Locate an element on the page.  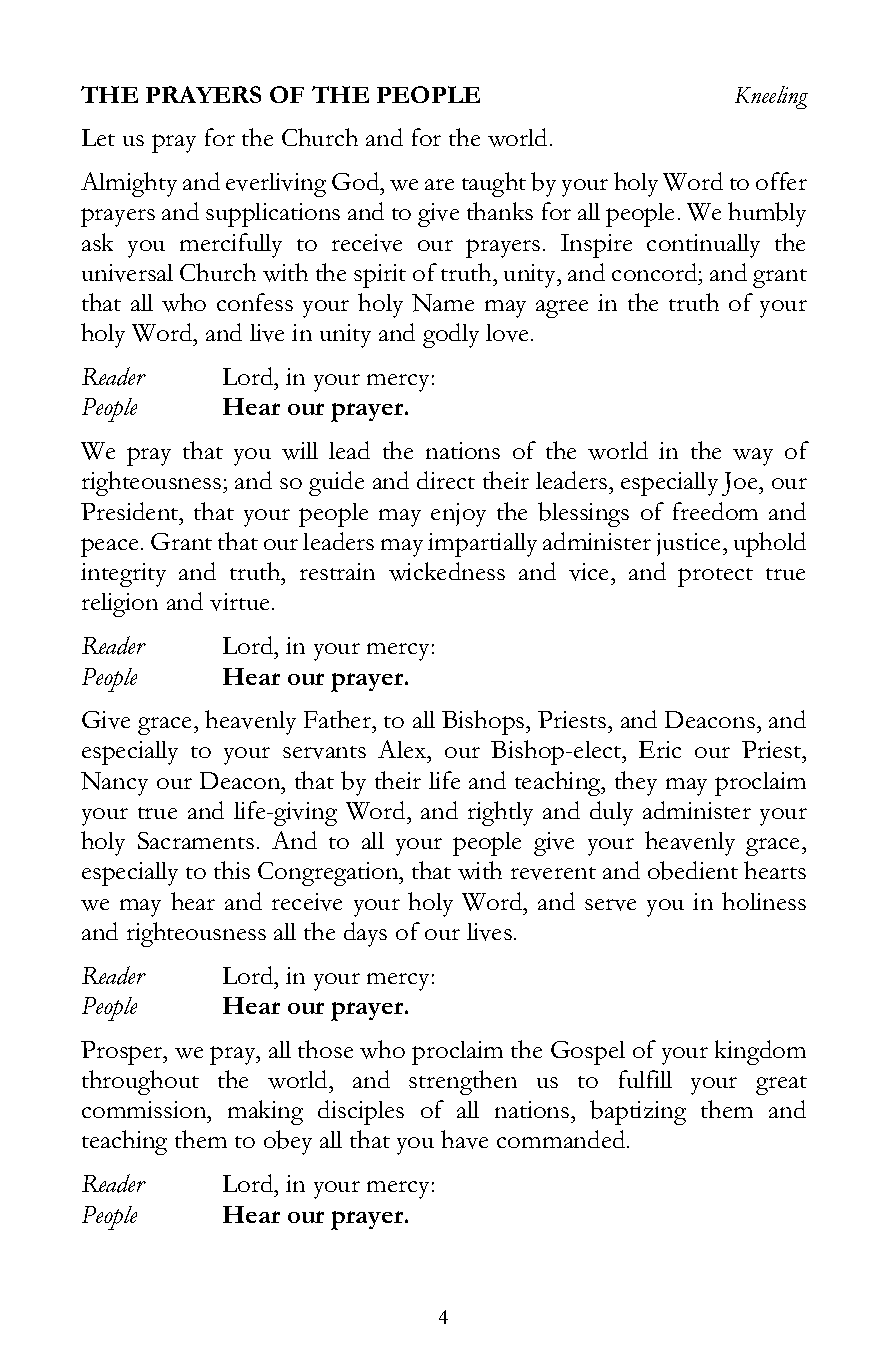
President is located at coordinates (131, 511).
